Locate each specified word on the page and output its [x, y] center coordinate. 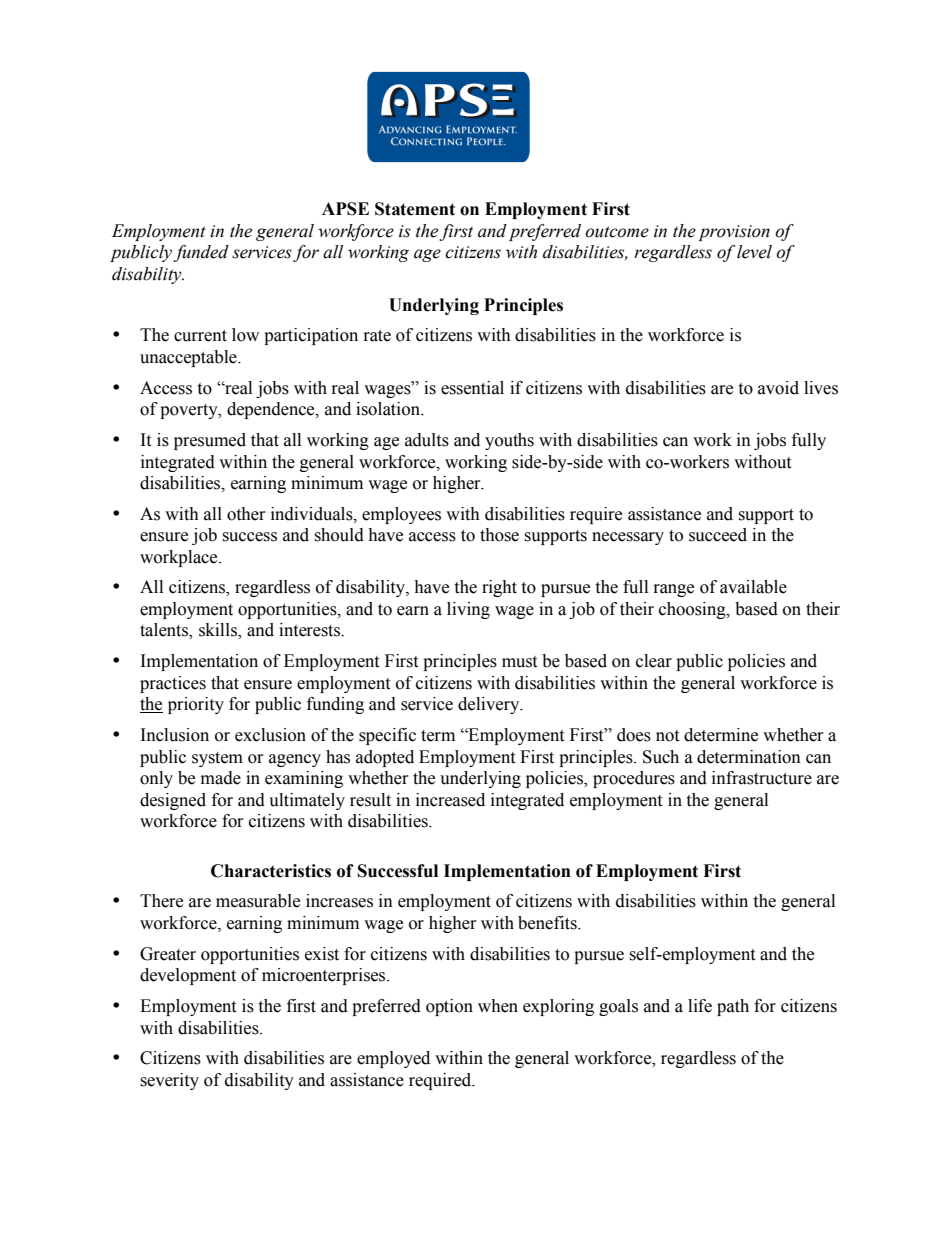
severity [169, 1081]
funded [201, 253]
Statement [415, 209]
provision [734, 233]
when [498, 1006]
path [733, 1007]
